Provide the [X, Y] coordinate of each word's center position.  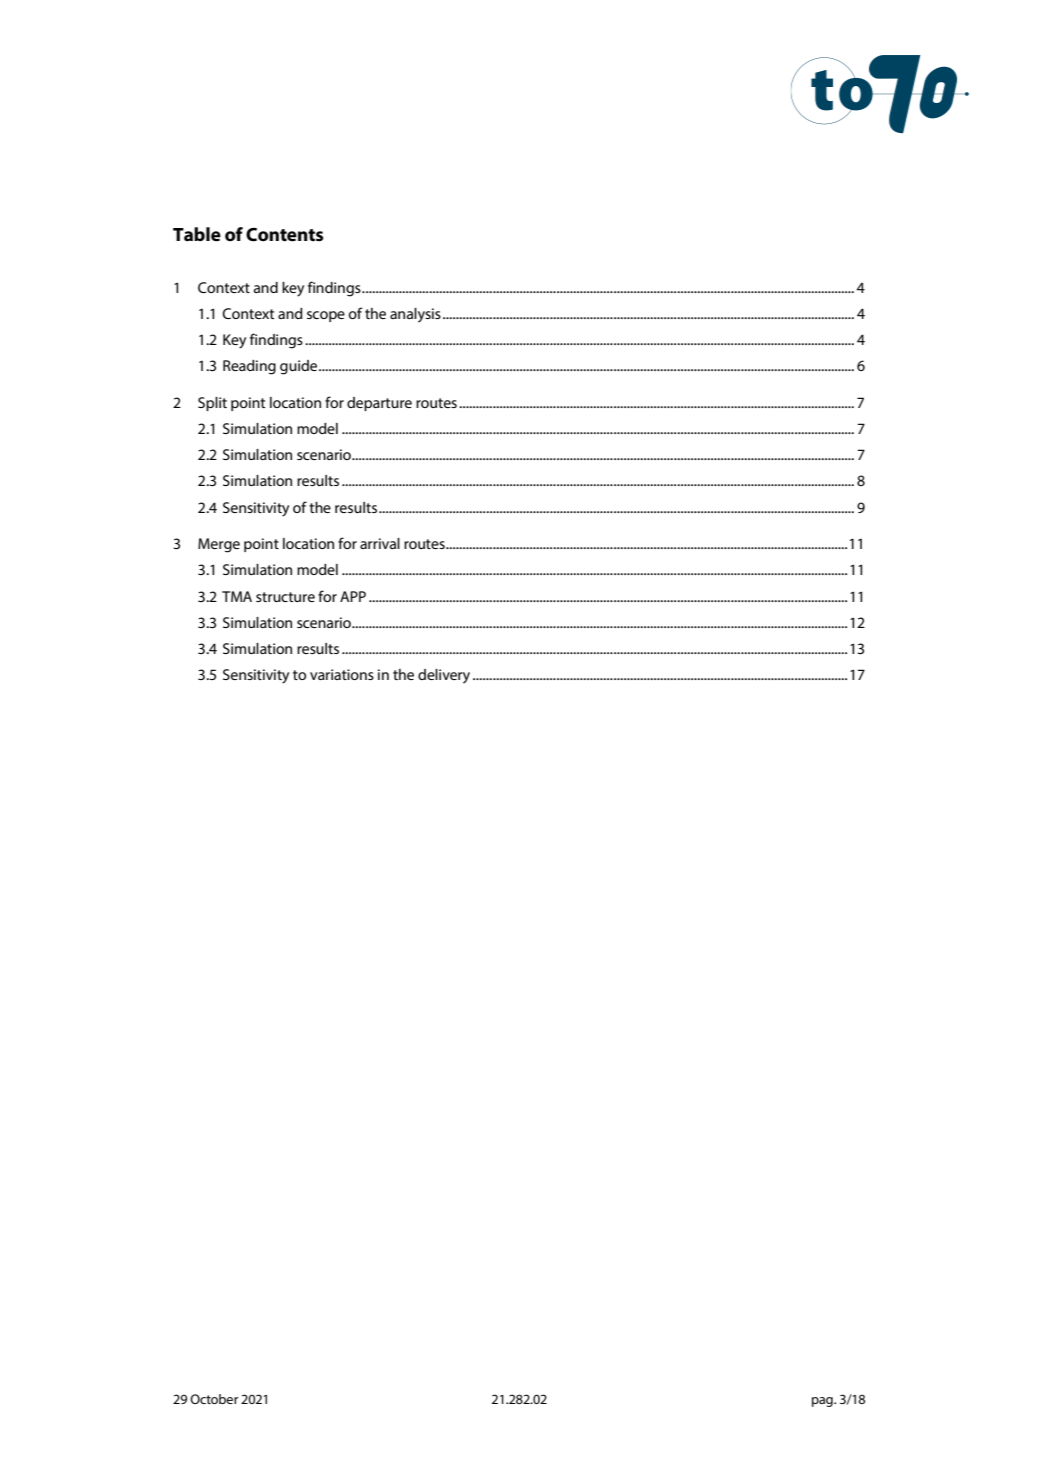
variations [342, 674]
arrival [380, 543]
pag [823, 1402]
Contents [284, 235]
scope [326, 316]
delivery [444, 676]
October [214, 1399]
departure [379, 404]
